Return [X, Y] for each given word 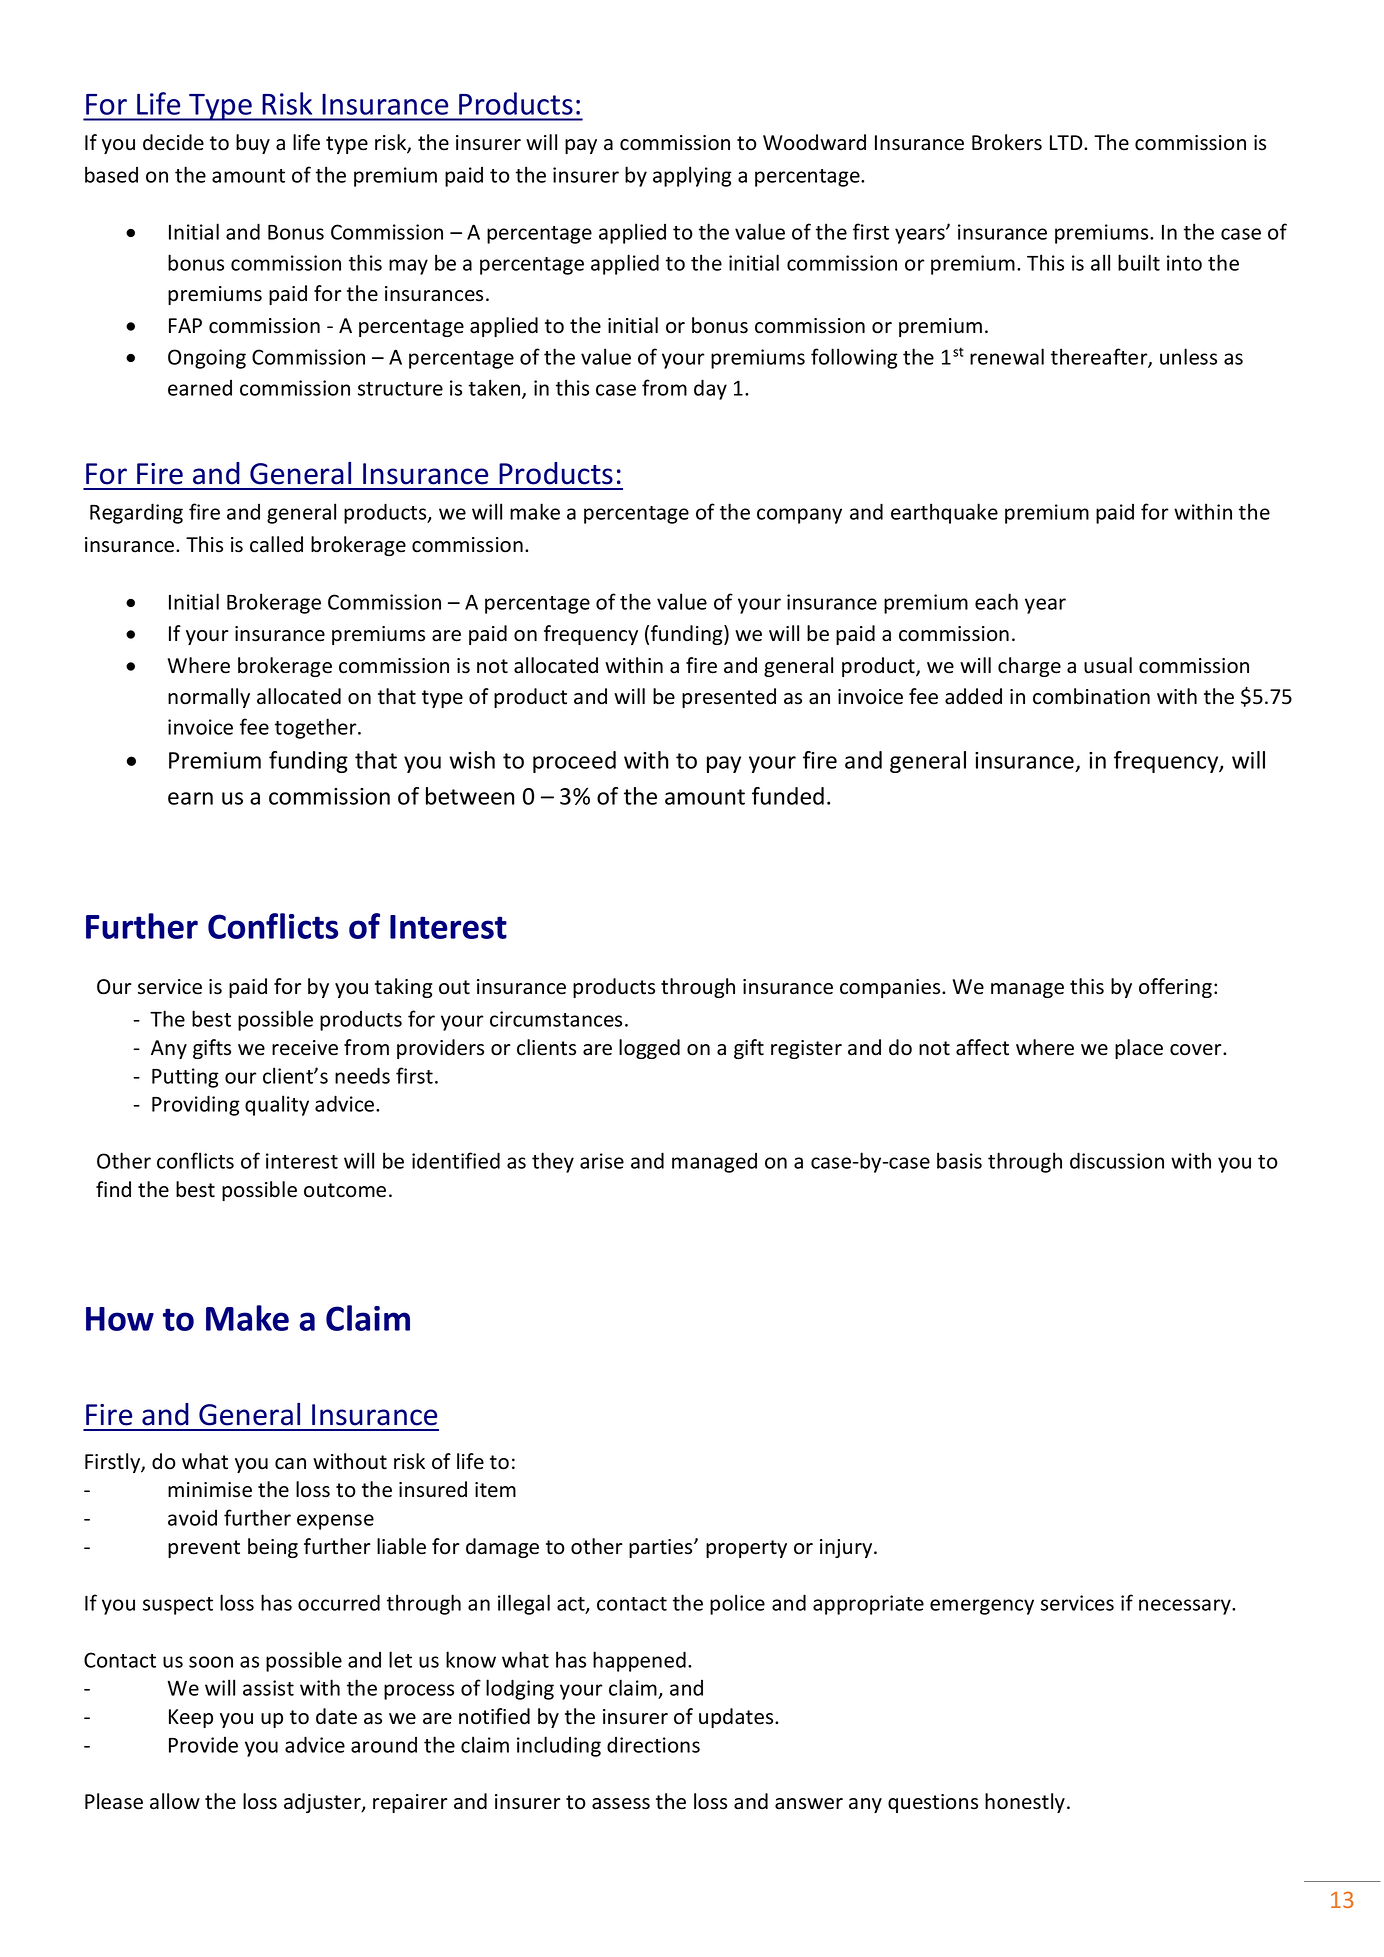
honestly [1026, 1803]
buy [253, 144]
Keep [191, 1718]
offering [1175, 988]
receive [305, 1048]
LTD [1067, 142]
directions [653, 1745]
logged [649, 1049]
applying [692, 176]
